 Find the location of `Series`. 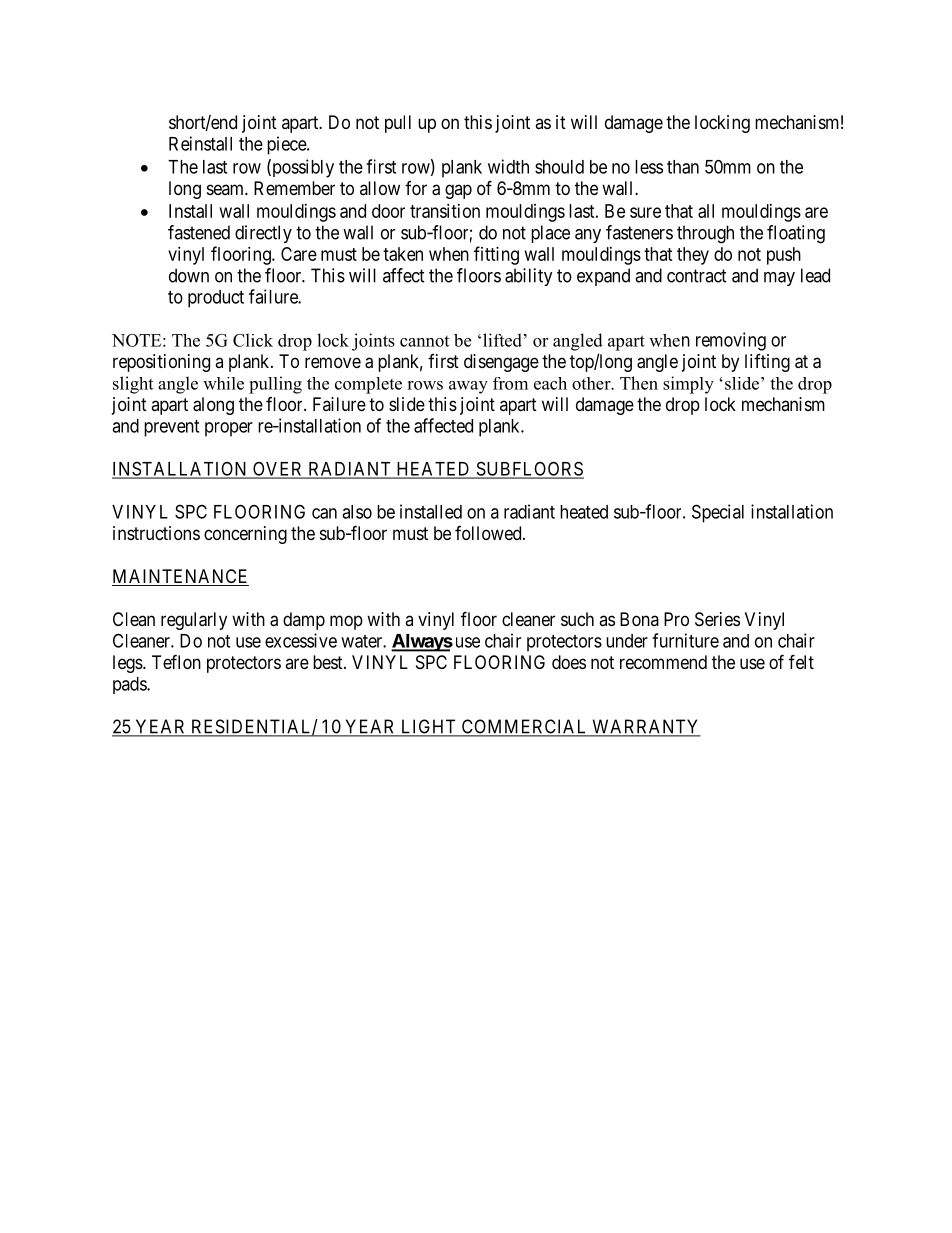

Series is located at coordinates (717, 619).
